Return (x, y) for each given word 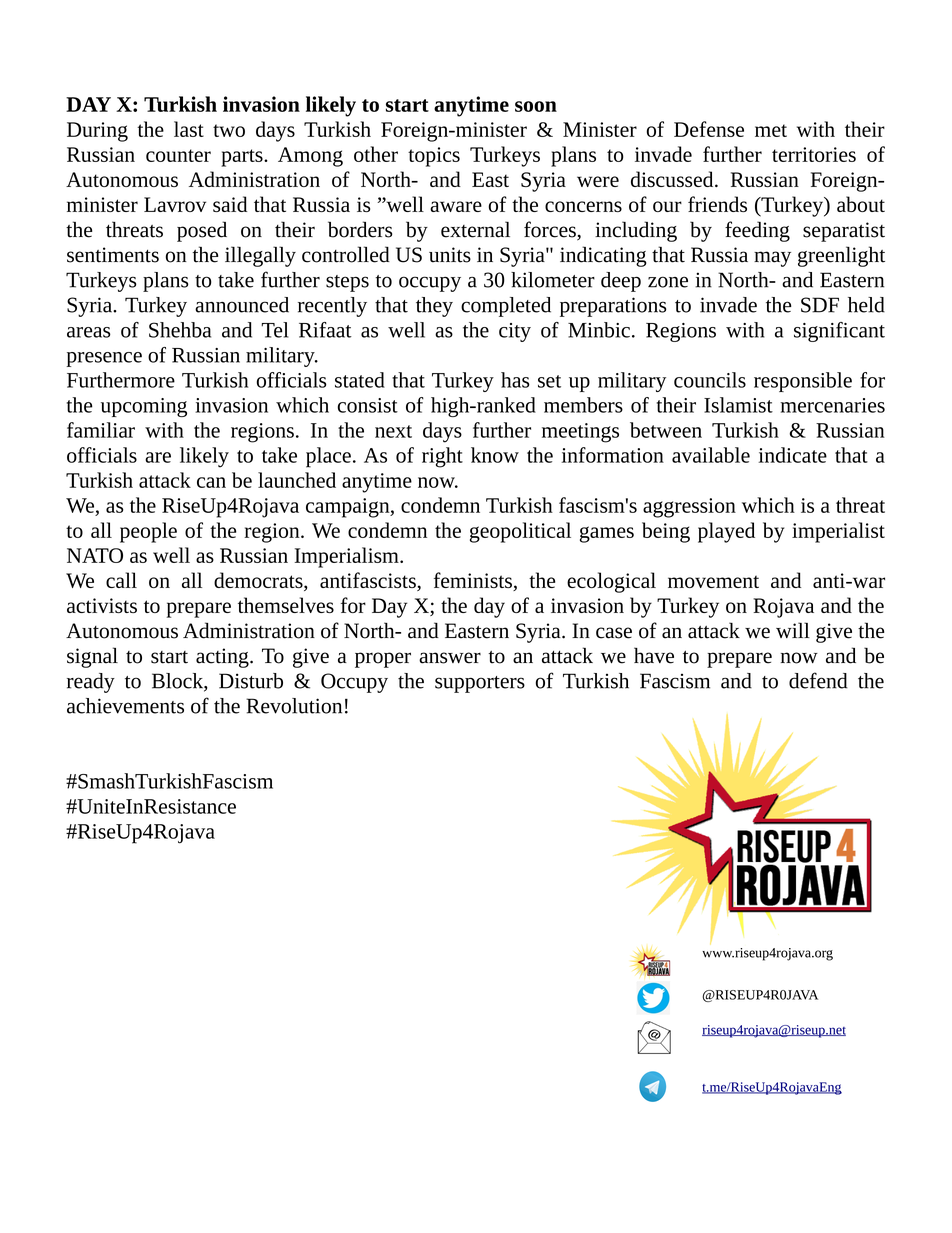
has (515, 380)
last (189, 129)
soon (536, 106)
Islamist (738, 405)
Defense (709, 129)
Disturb (251, 681)
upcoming (144, 407)
